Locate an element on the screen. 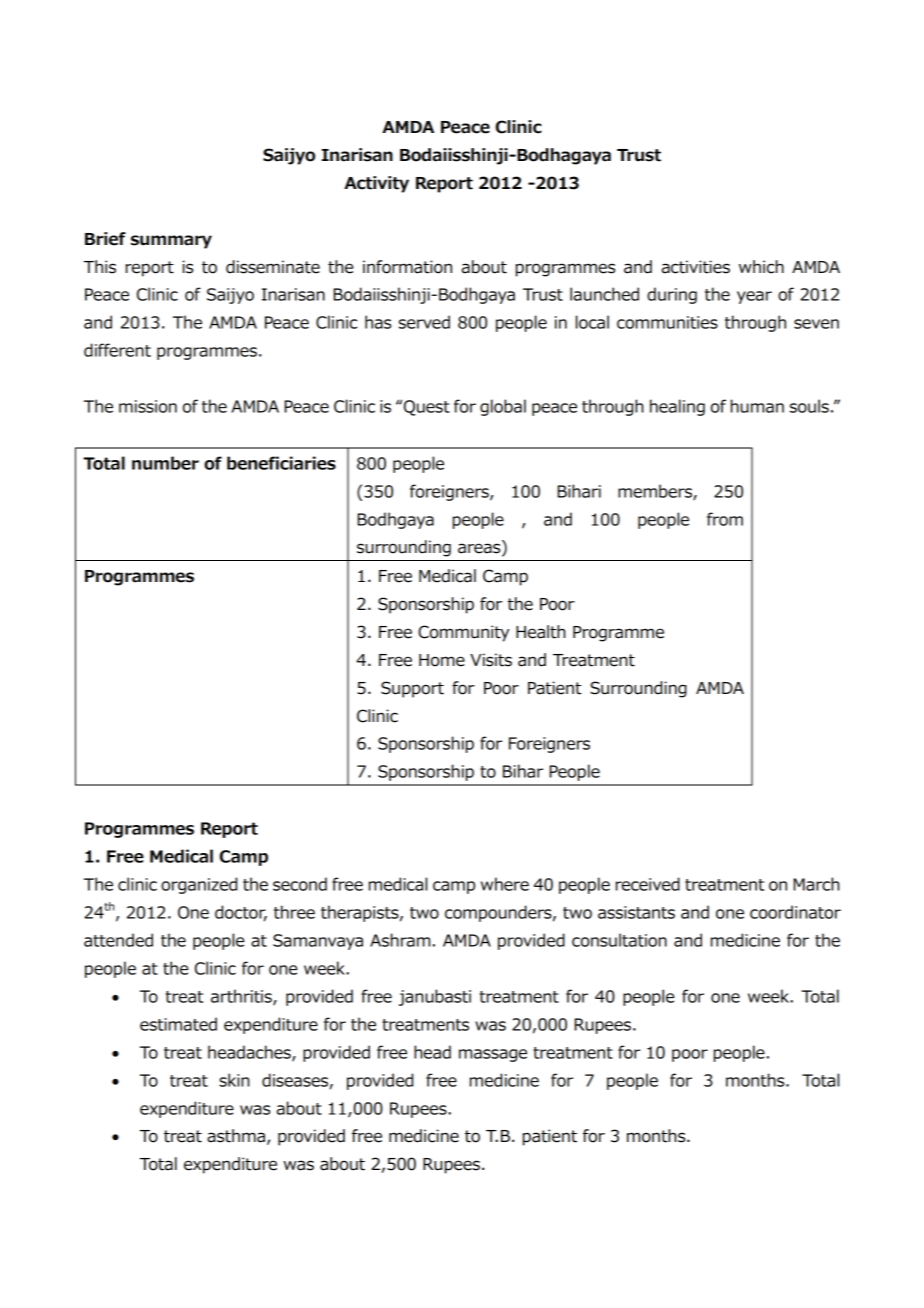  organized is located at coordinates (199, 885).
